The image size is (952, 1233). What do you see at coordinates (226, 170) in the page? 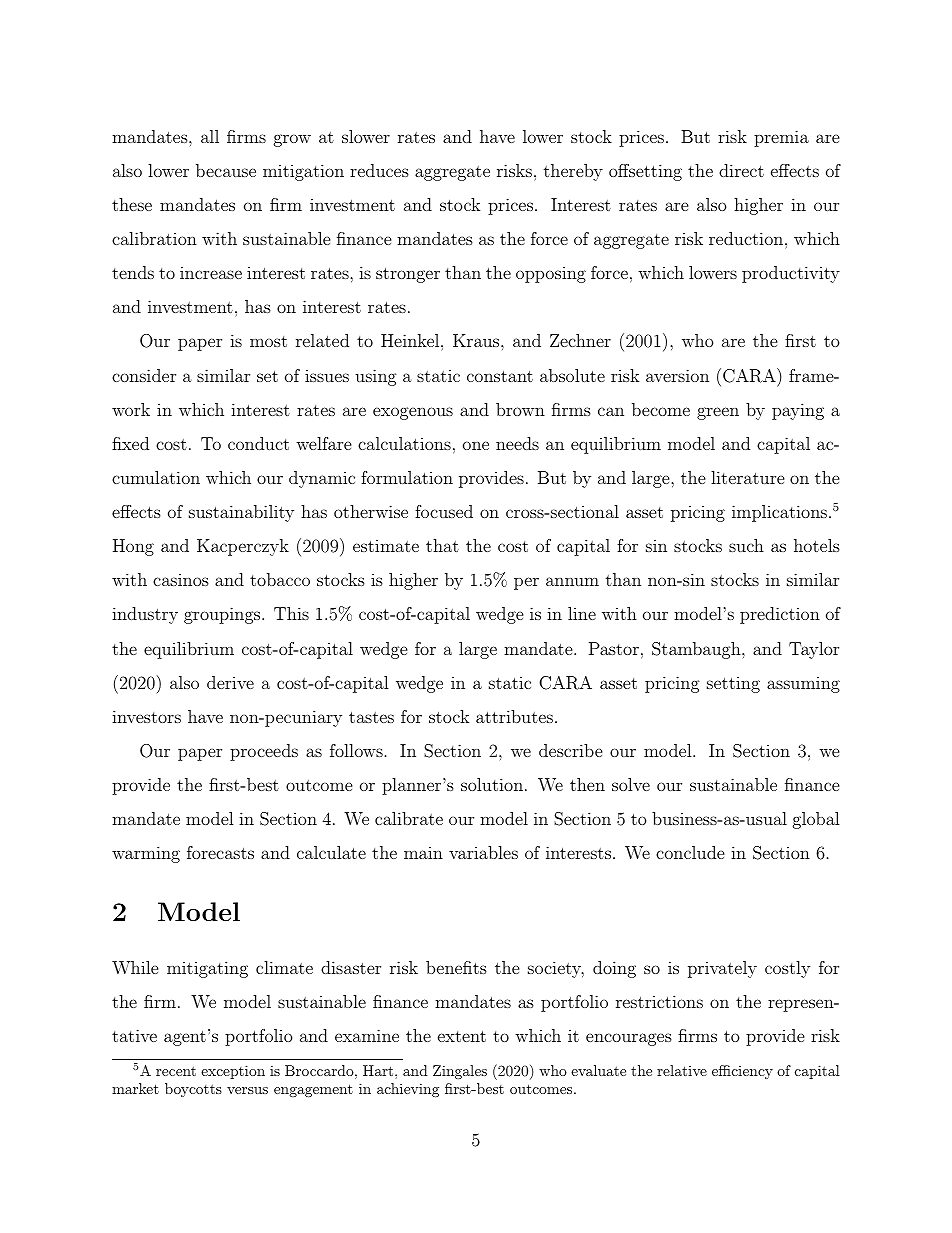
I see `because` at bounding box center [226, 170].
